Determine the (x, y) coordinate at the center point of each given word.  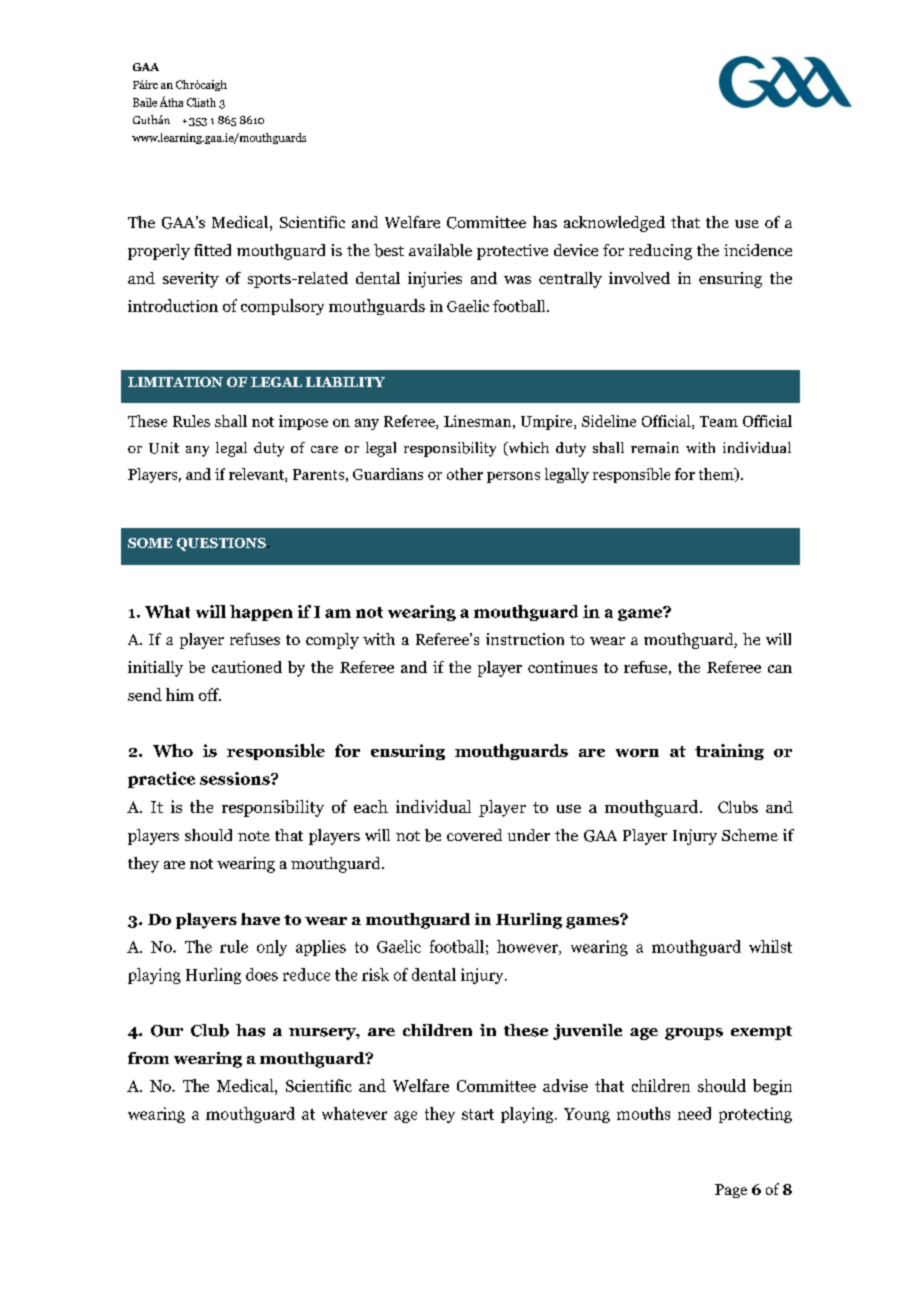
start (478, 1114)
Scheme (750, 835)
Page (731, 1191)
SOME (150, 543)
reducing (660, 252)
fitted (212, 250)
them (717, 475)
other (465, 474)
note (254, 836)
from (148, 1058)
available (440, 250)
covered (474, 835)
